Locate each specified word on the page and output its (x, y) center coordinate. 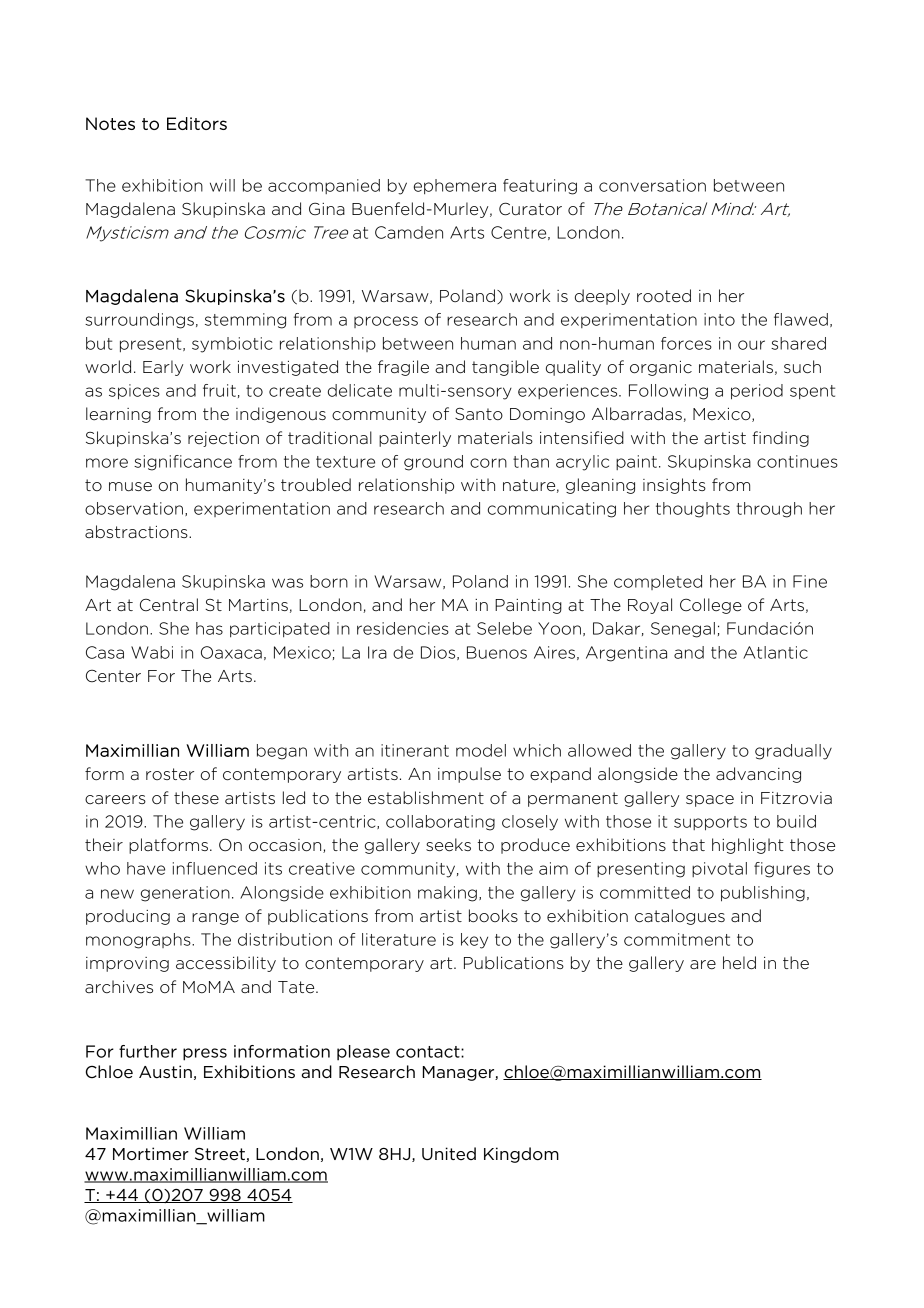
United (449, 1153)
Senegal (683, 630)
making (447, 894)
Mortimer (151, 1154)
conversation (652, 185)
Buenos (497, 652)
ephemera (455, 186)
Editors (197, 123)
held (739, 963)
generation (185, 894)
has (209, 628)
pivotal (719, 869)
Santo (479, 414)
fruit (219, 390)
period (757, 392)
